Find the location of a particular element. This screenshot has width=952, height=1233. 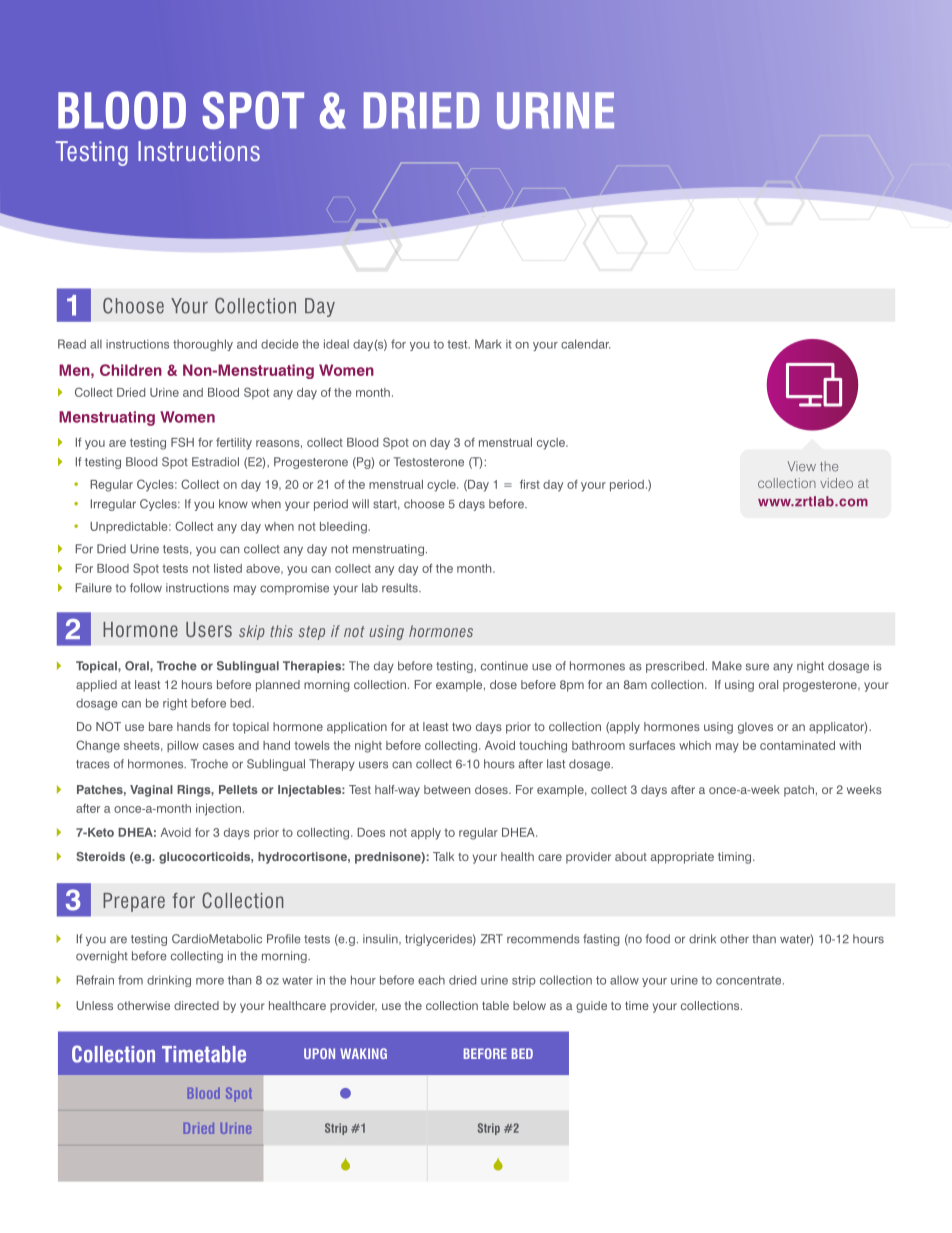

guide is located at coordinates (591, 1007).
